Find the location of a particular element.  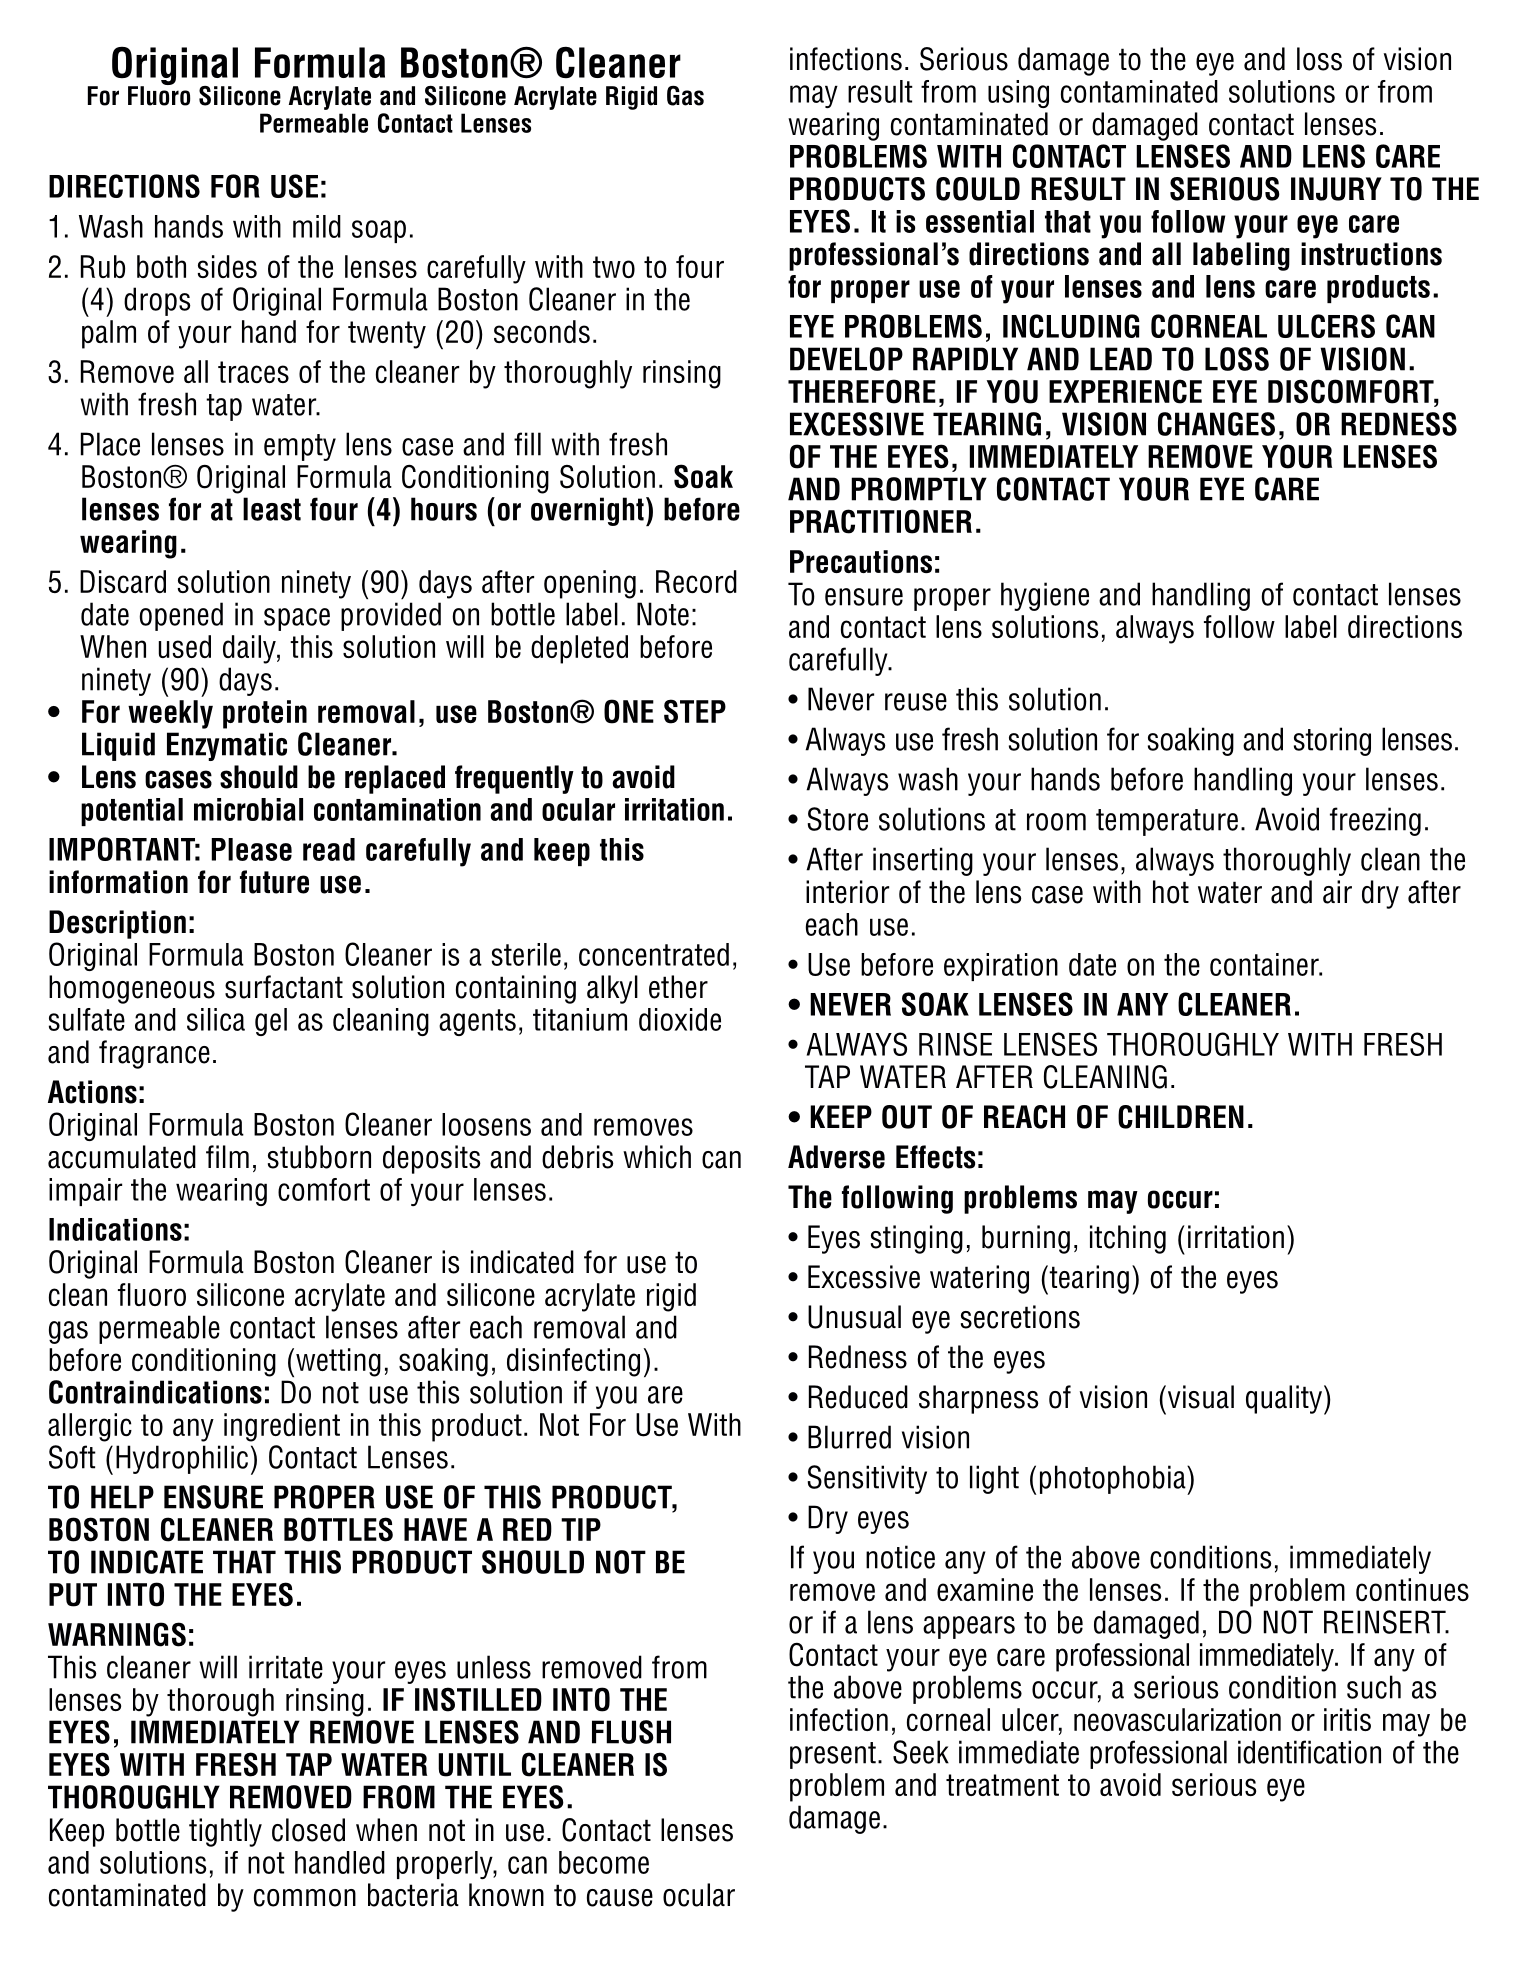

INJURY is located at coordinates (1336, 189).
